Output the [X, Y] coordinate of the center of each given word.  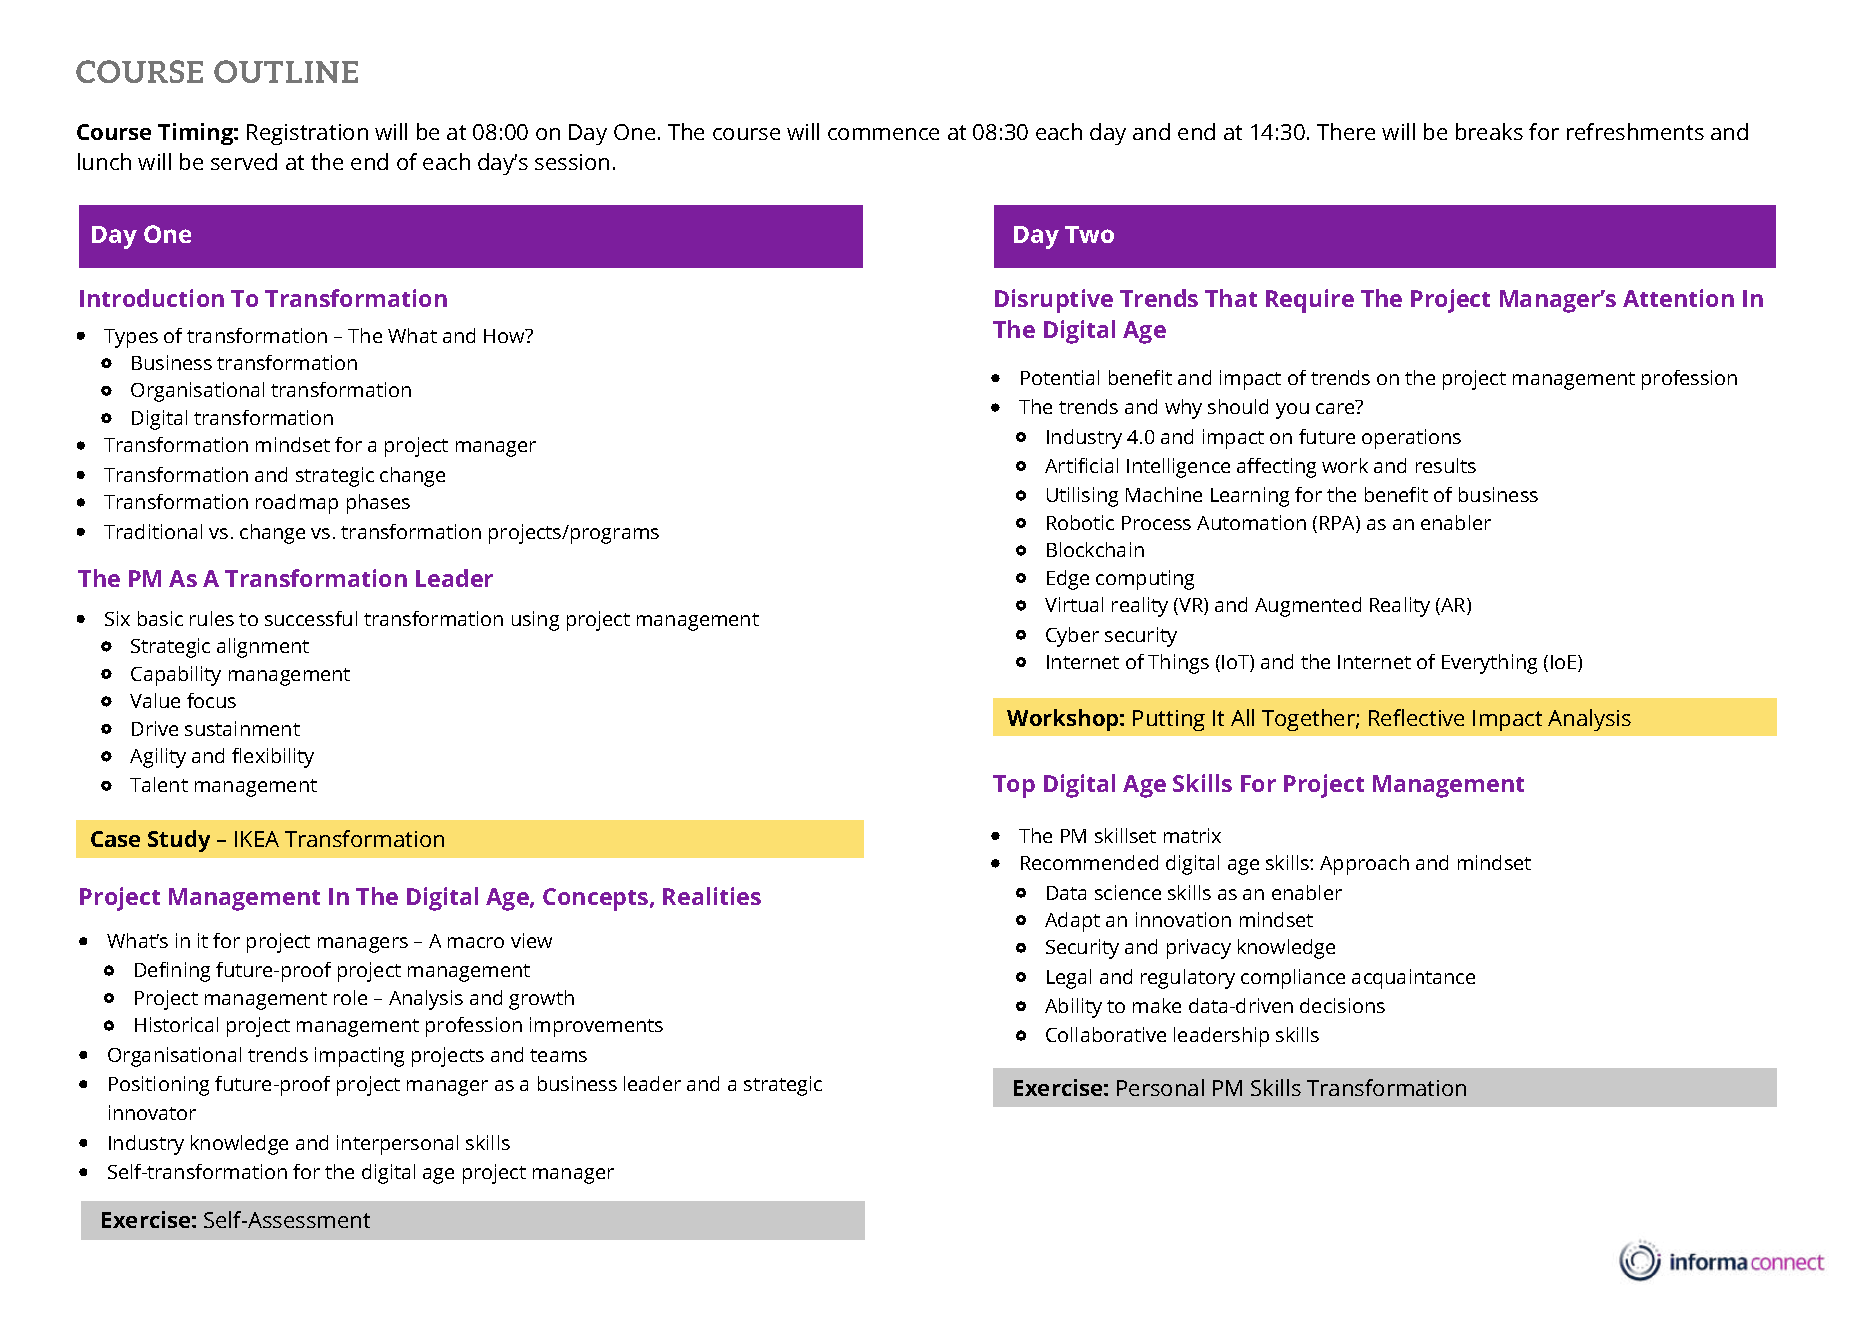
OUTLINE [286, 71]
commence [883, 134]
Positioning [159, 1086]
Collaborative [1106, 1034]
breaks [1489, 131]
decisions [1342, 1005]
